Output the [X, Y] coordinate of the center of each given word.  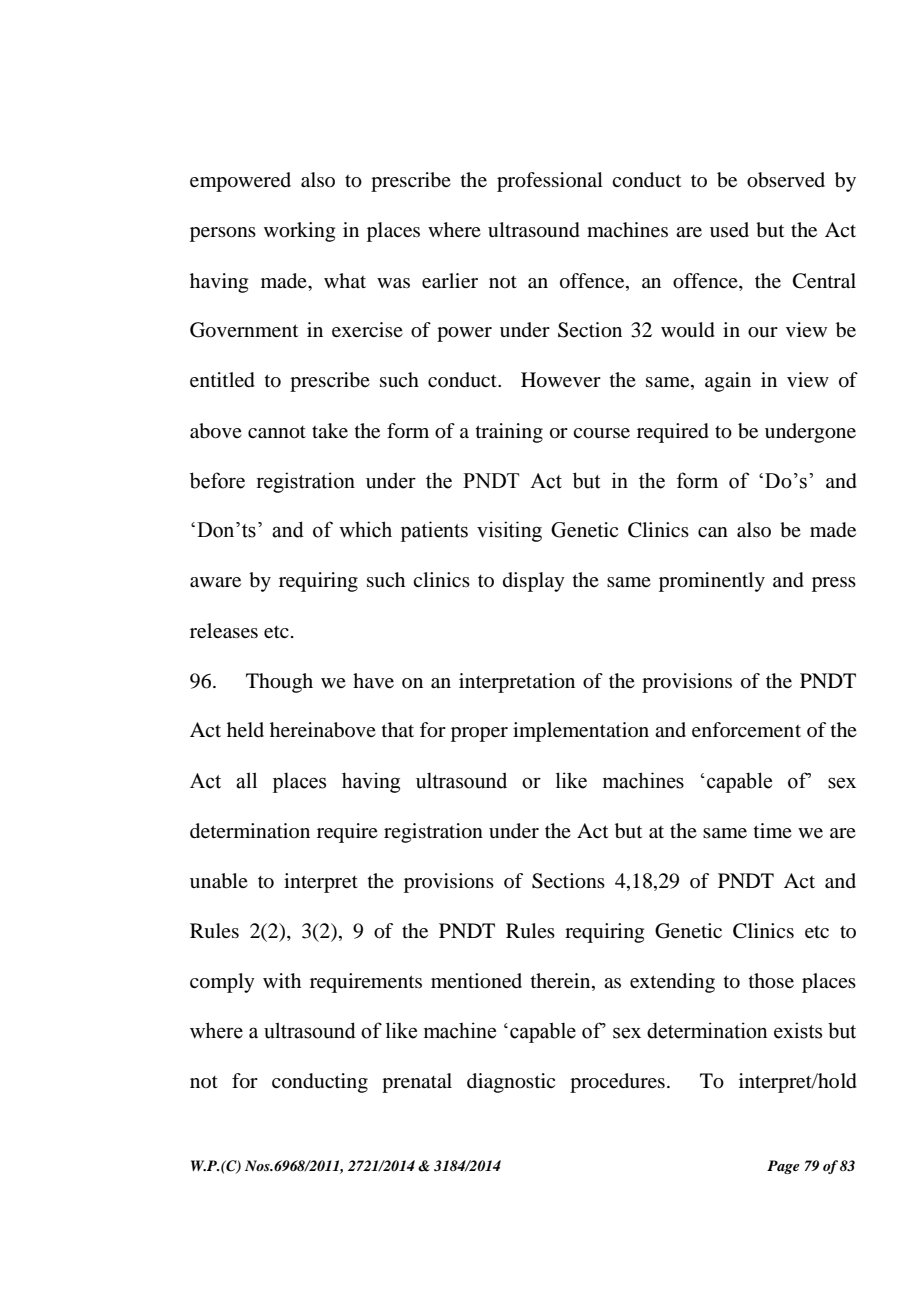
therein [562, 980]
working [299, 232]
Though [279, 683]
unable [219, 881]
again [728, 382]
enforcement [746, 729]
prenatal [417, 1083]
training [509, 433]
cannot [277, 432]
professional [550, 182]
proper [479, 734]
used [729, 229]
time [773, 830]
